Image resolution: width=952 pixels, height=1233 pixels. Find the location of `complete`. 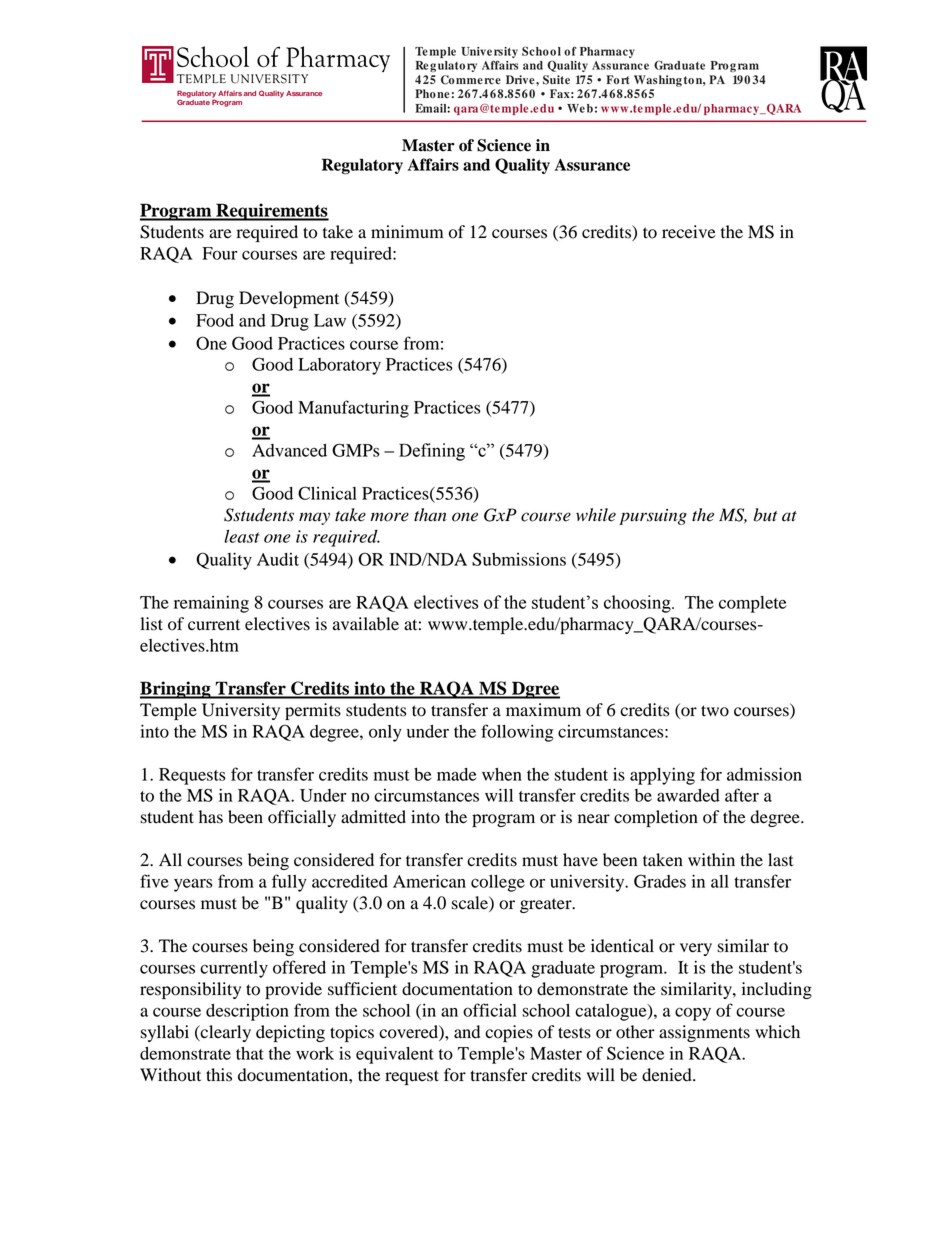

complete is located at coordinates (752, 604).
